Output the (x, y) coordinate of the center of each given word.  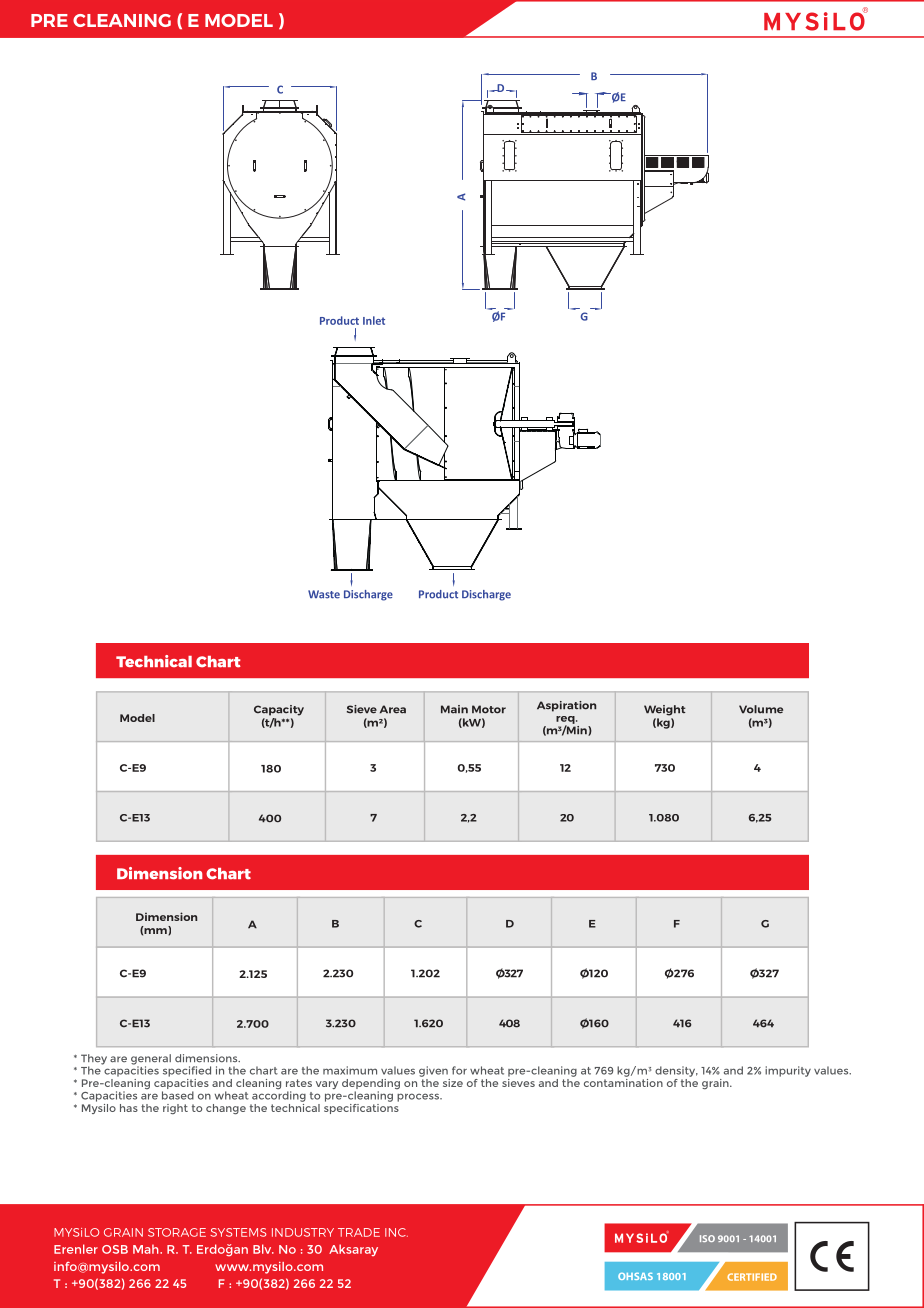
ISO (707, 1238)
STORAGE (177, 1232)
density (676, 1071)
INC (396, 1232)
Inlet (374, 320)
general (151, 1060)
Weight (665, 710)
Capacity (279, 710)
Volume (761, 709)
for (459, 1070)
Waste (324, 594)
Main (454, 709)
